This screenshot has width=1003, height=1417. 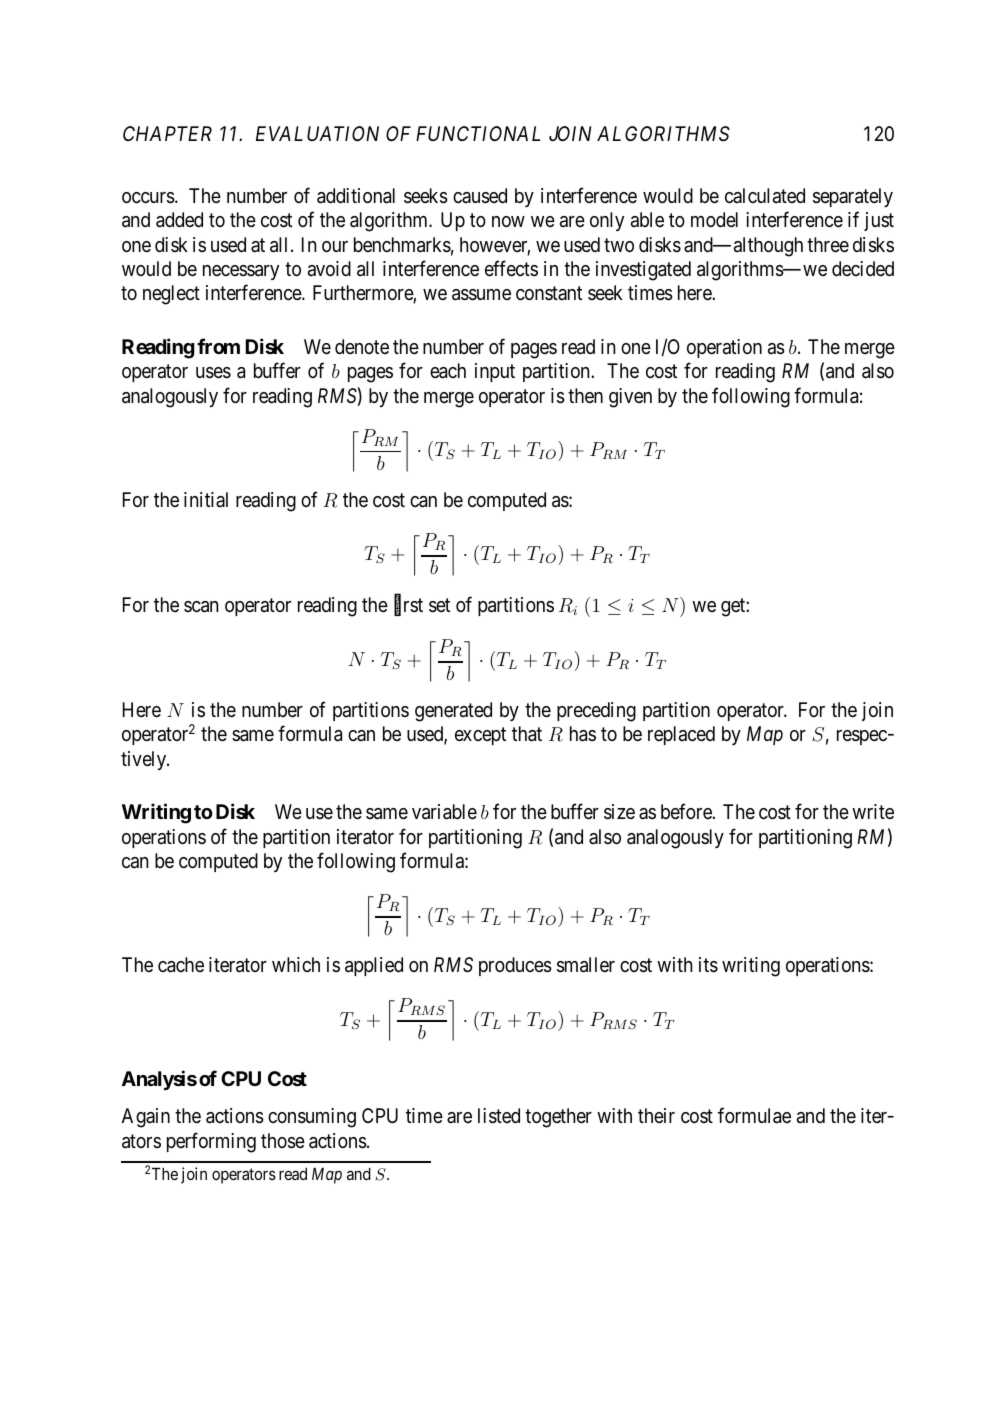 What do you see at coordinates (708, 965) in the screenshot?
I see `its` at bounding box center [708, 965].
